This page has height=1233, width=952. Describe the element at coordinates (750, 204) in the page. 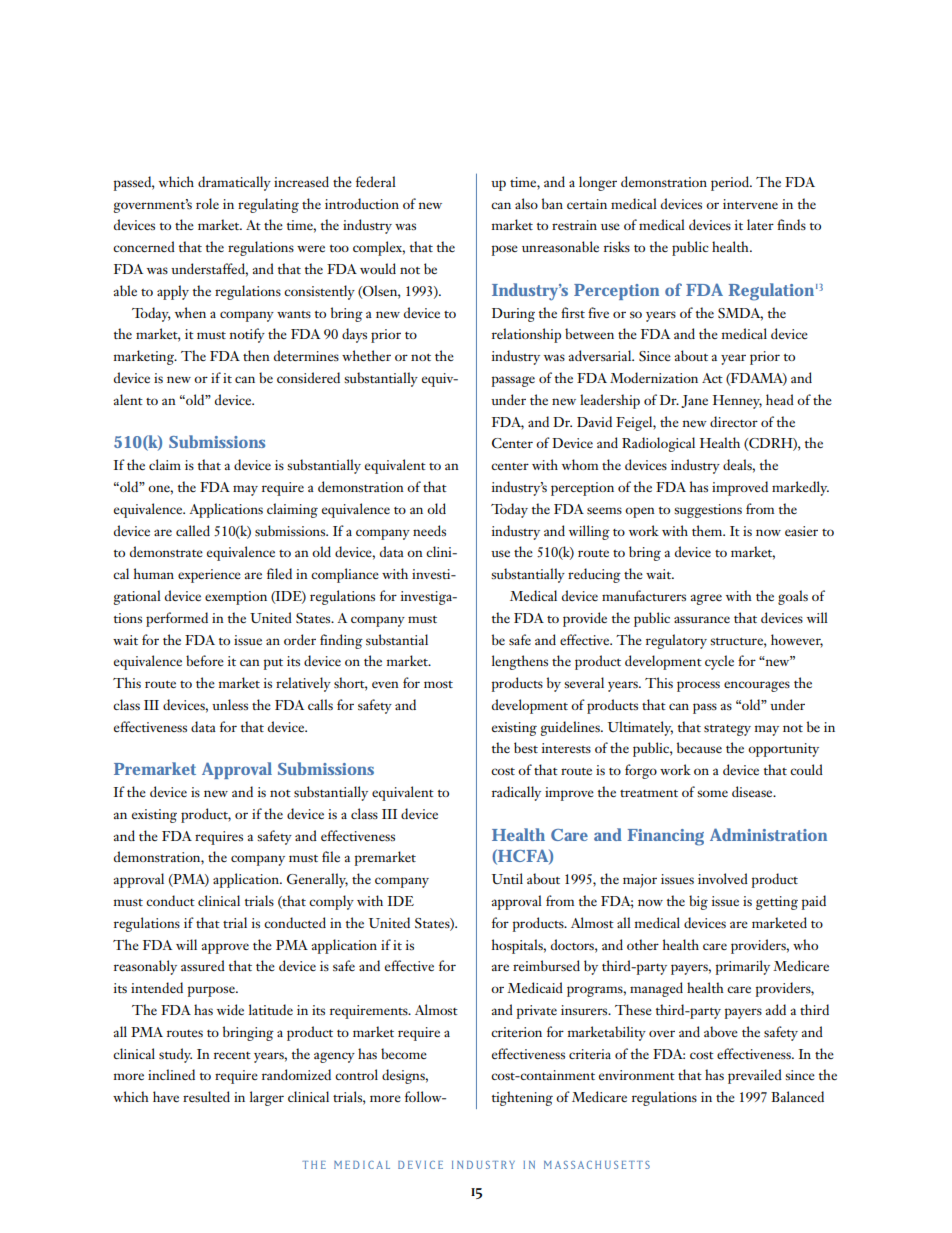

I see `intervene` at that location.
